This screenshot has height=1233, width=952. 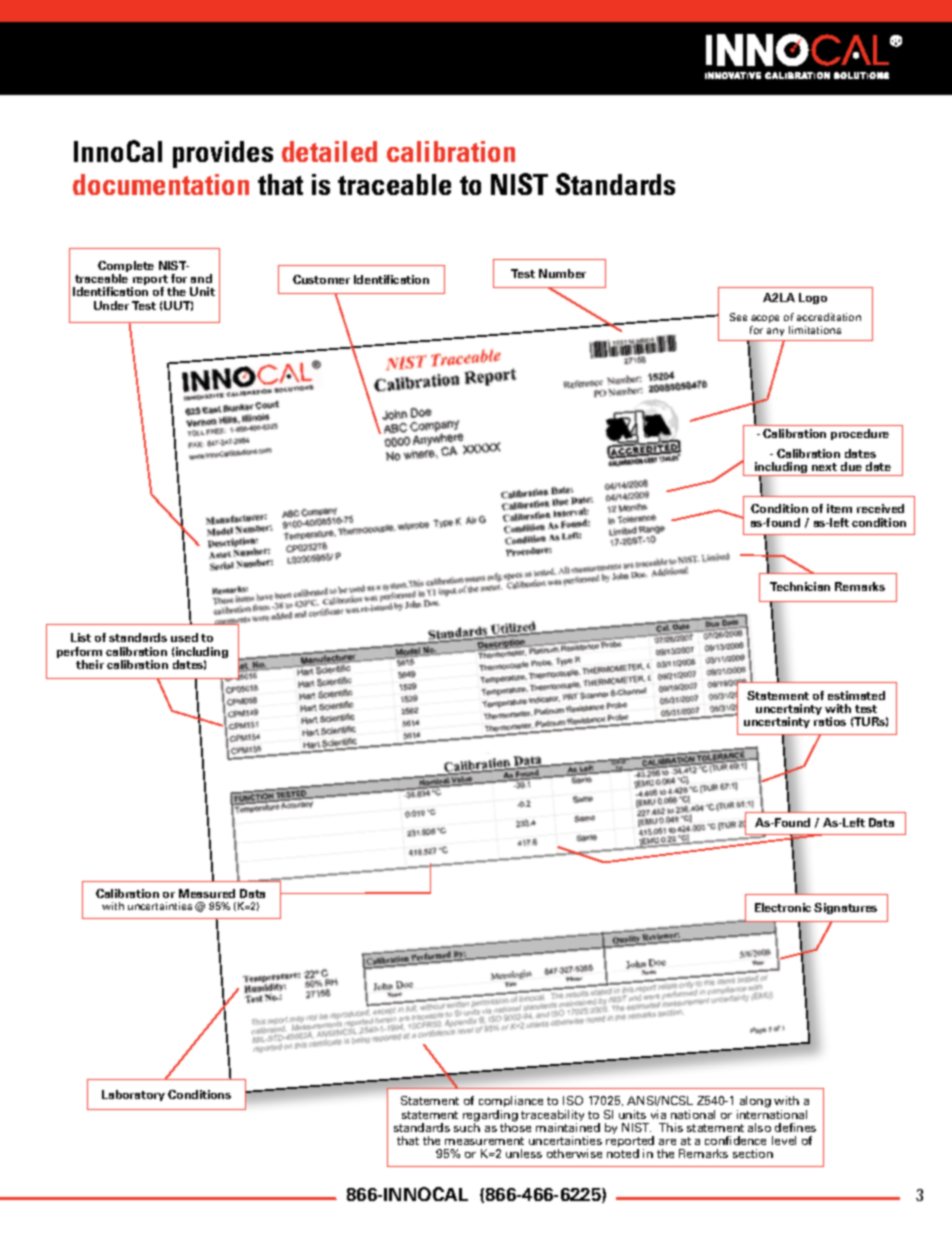 I want to click on detailed, so click(x=329, y=151).
